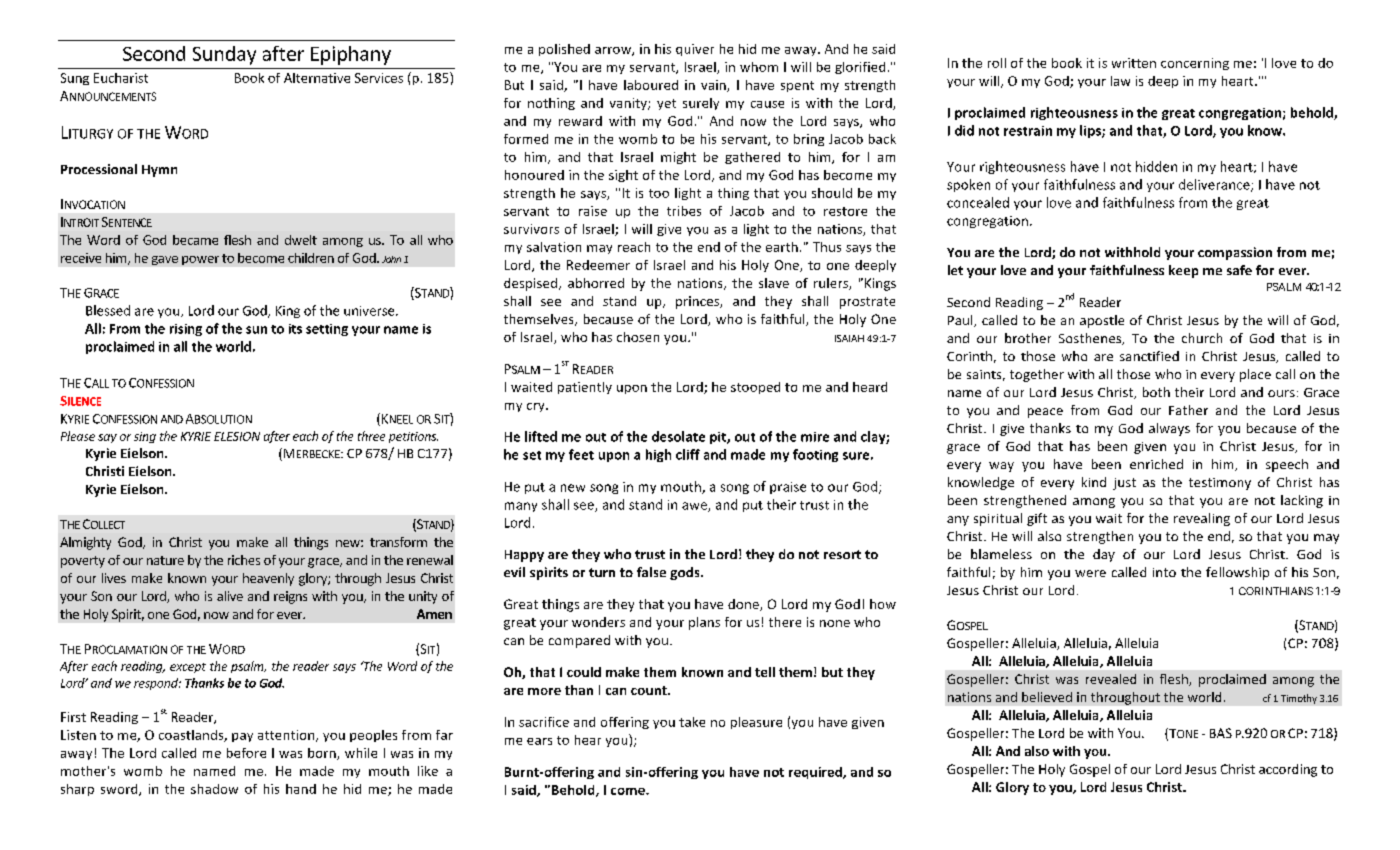  I want to click on slave, so click(774, 283).
